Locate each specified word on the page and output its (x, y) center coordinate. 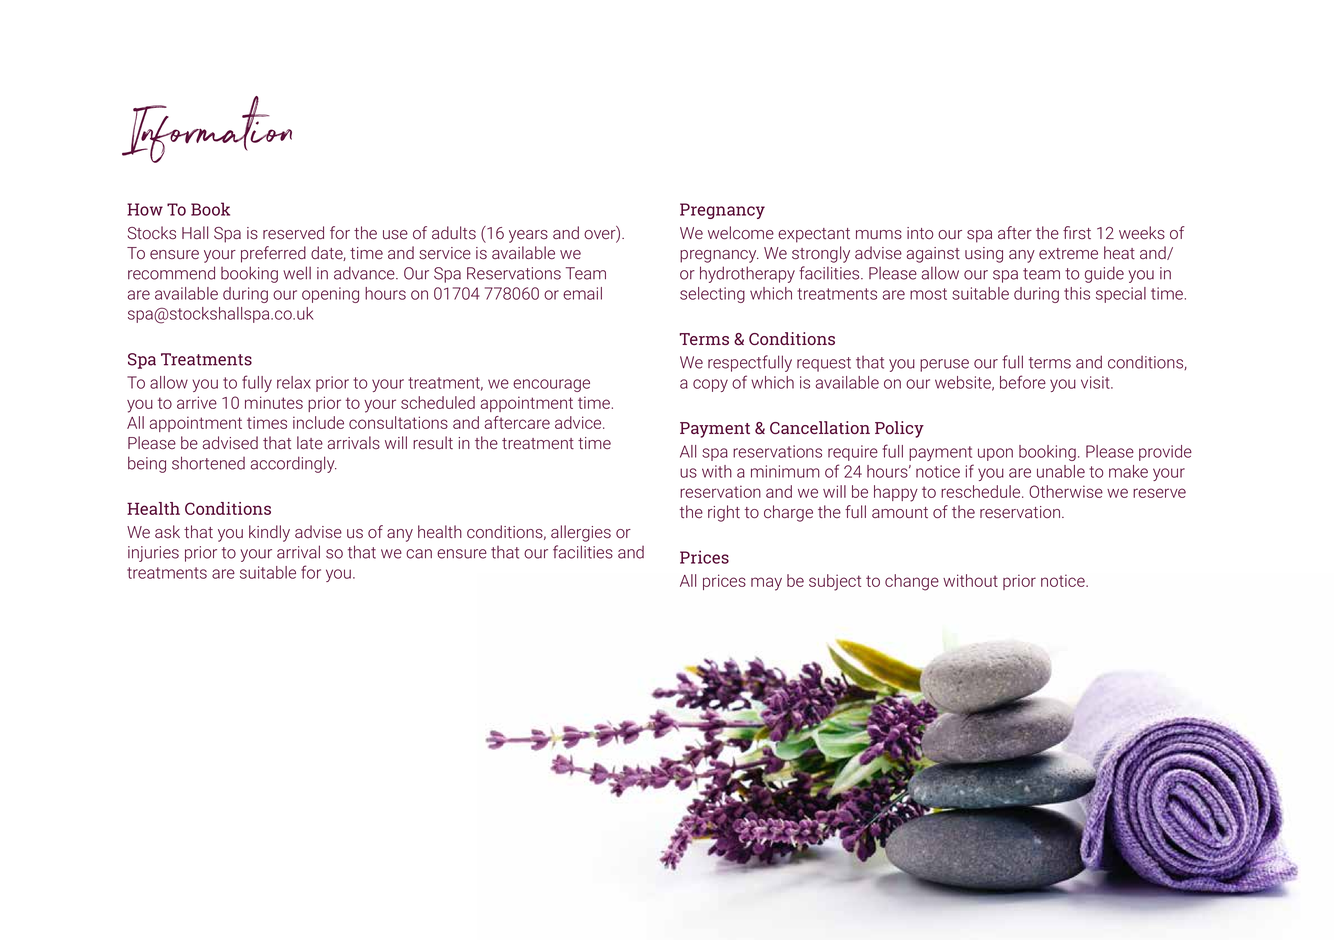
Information (207, 129)
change (912, 582)
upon (995, 454)
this (1077, 293)
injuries (153, 554)
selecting (712, 295)
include (318, 422)
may (766, 584)
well (297, 273)
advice (579, 422)
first (1077, 232)
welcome (741, 233)
